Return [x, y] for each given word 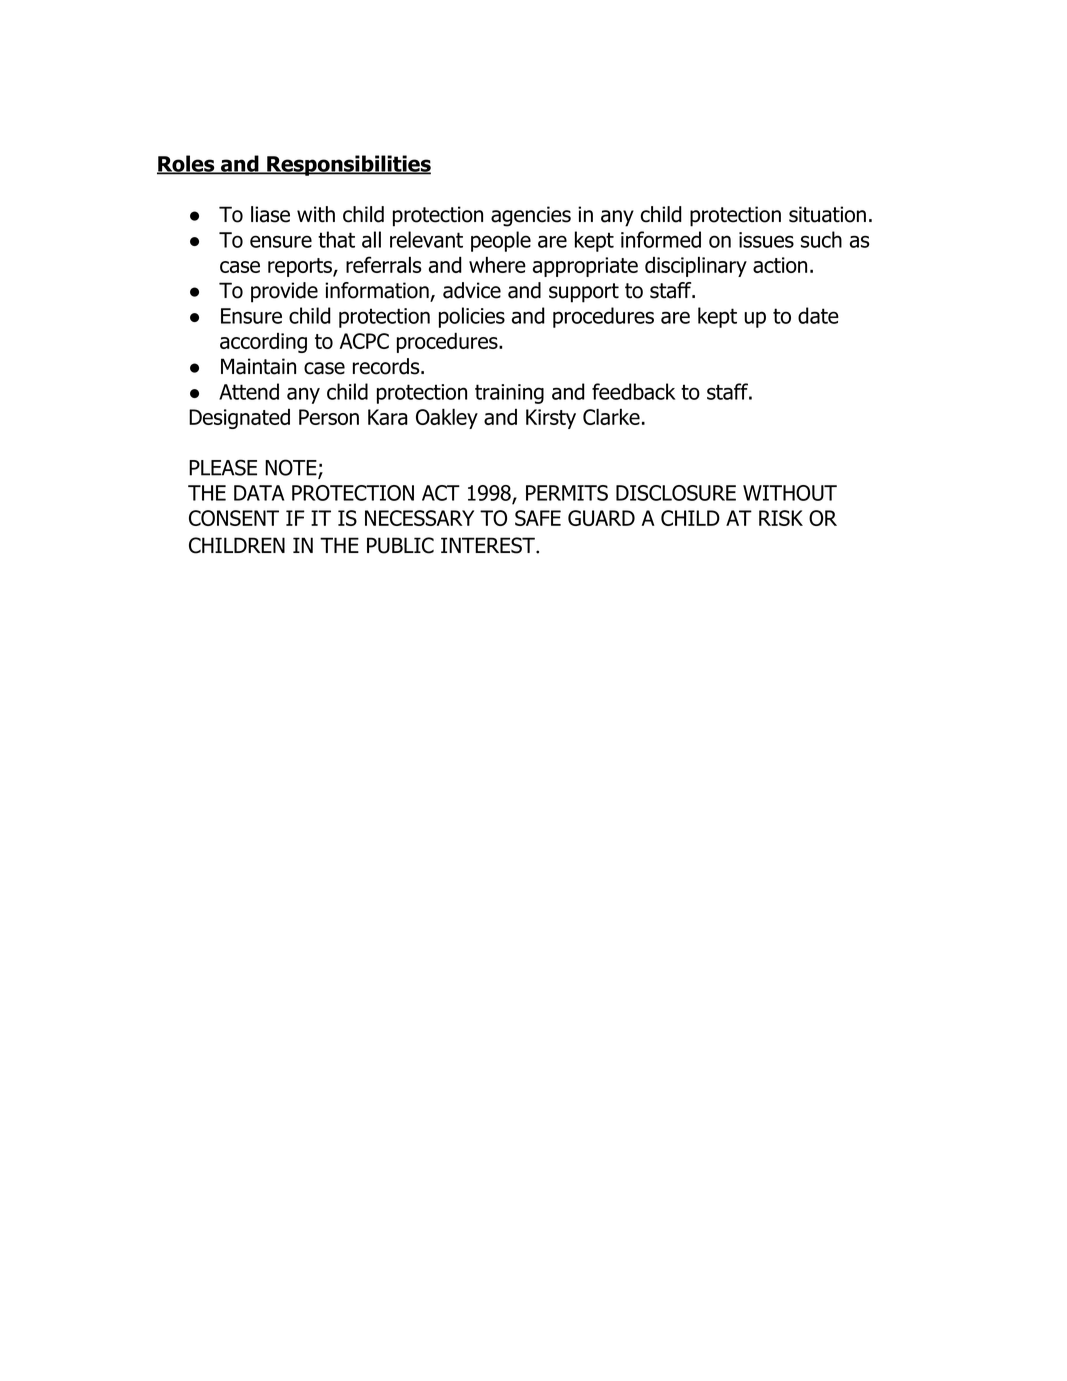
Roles [187, 165]
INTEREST [489, 545]
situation [827, 214]
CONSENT [234, 518]
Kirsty [551, 419]
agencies [531, 216]
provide [284, 292]
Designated [239, 419]
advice [472, 290]
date [818, 315]
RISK [781, 518]
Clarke [611, 416]
